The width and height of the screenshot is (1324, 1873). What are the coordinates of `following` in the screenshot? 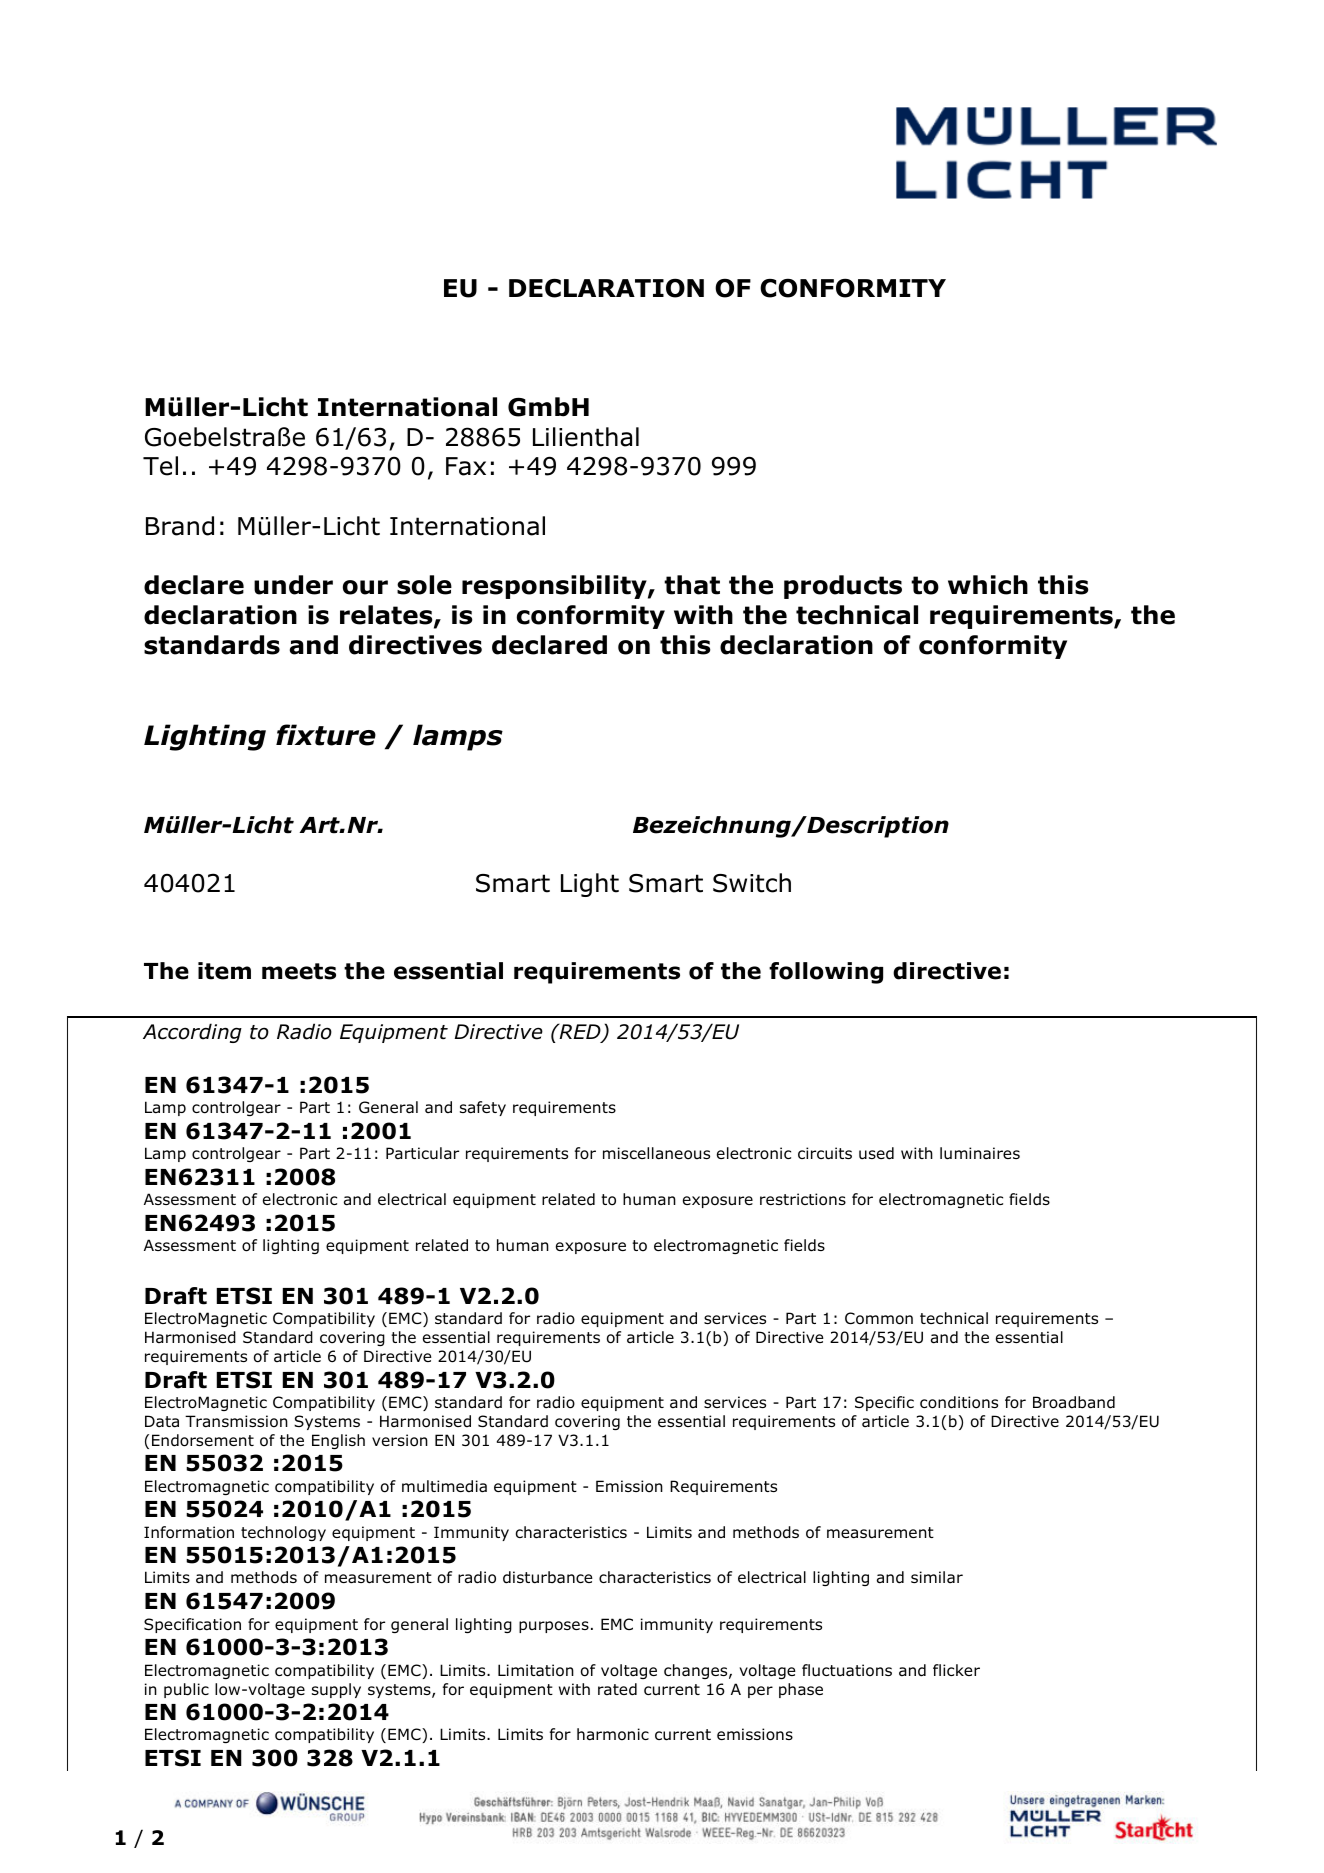 It's located at (826, 973).
